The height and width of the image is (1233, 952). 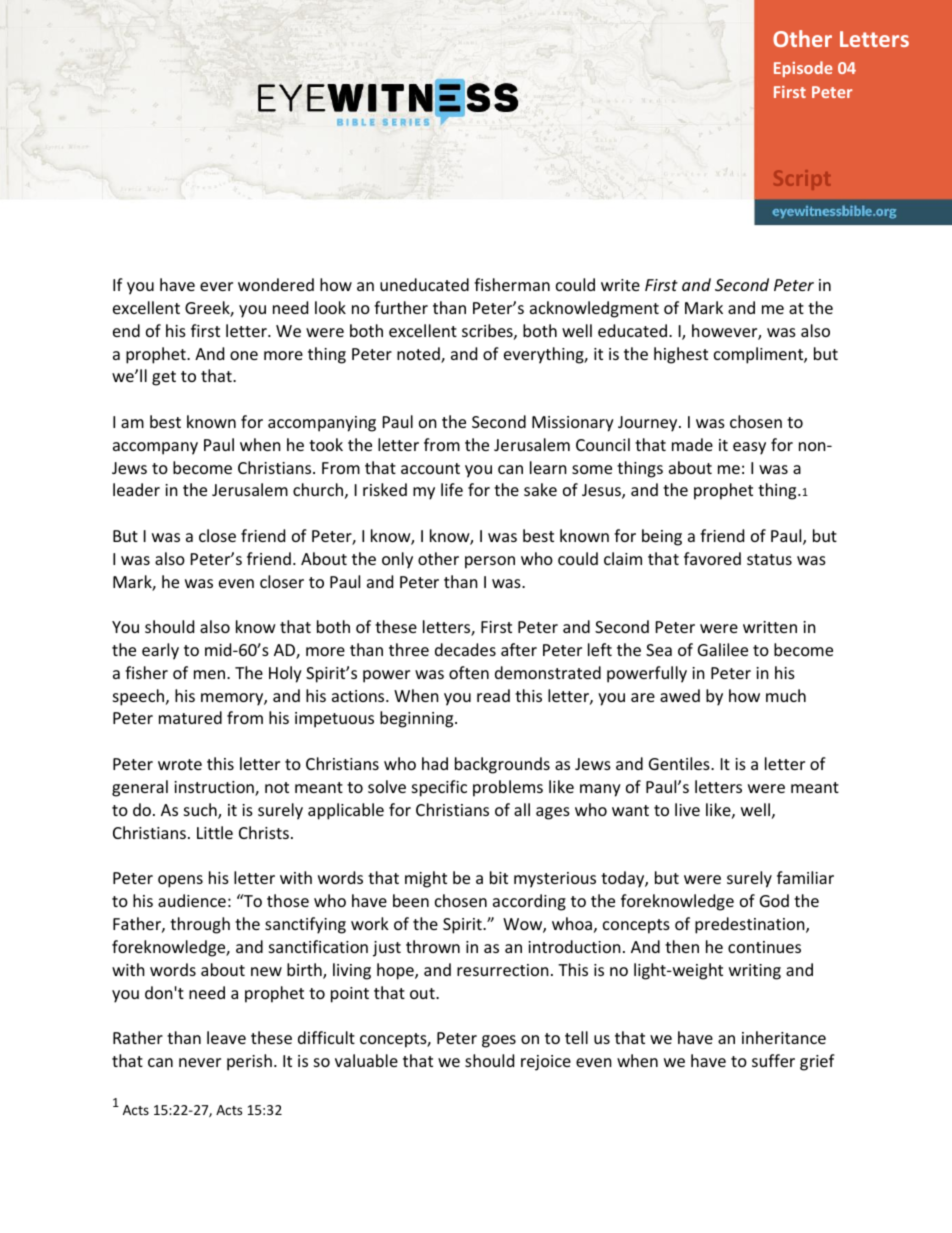 I want to click on leave, so click(x=226, y=1037).
